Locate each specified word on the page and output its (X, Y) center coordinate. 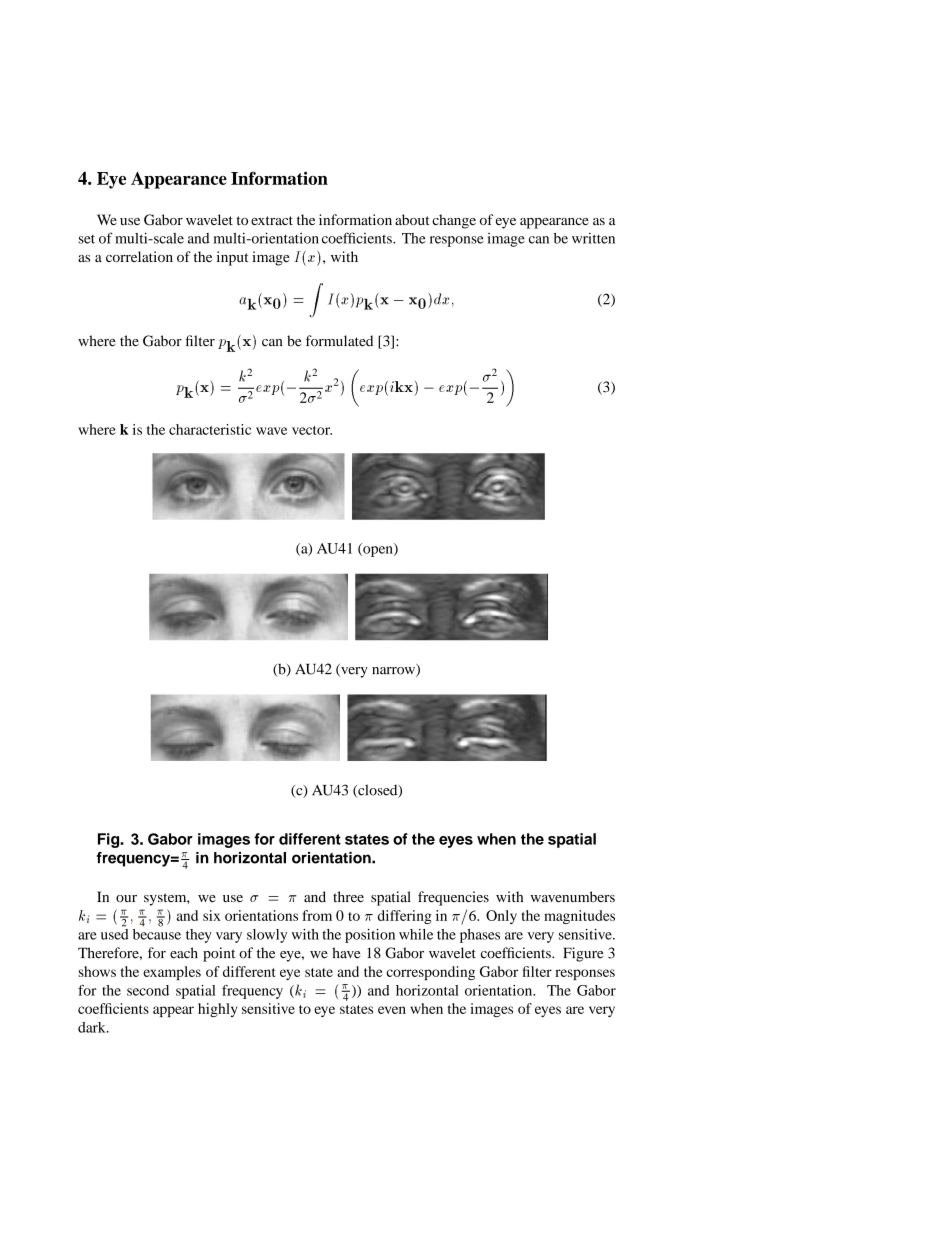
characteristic (210, 429)
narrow (394, 672)
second (148, 990)
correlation (139, 256)
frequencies (453, 898)
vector (312, 430)
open (378, 551)
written (593, 238)
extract (272, 220)
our (126, 898)
